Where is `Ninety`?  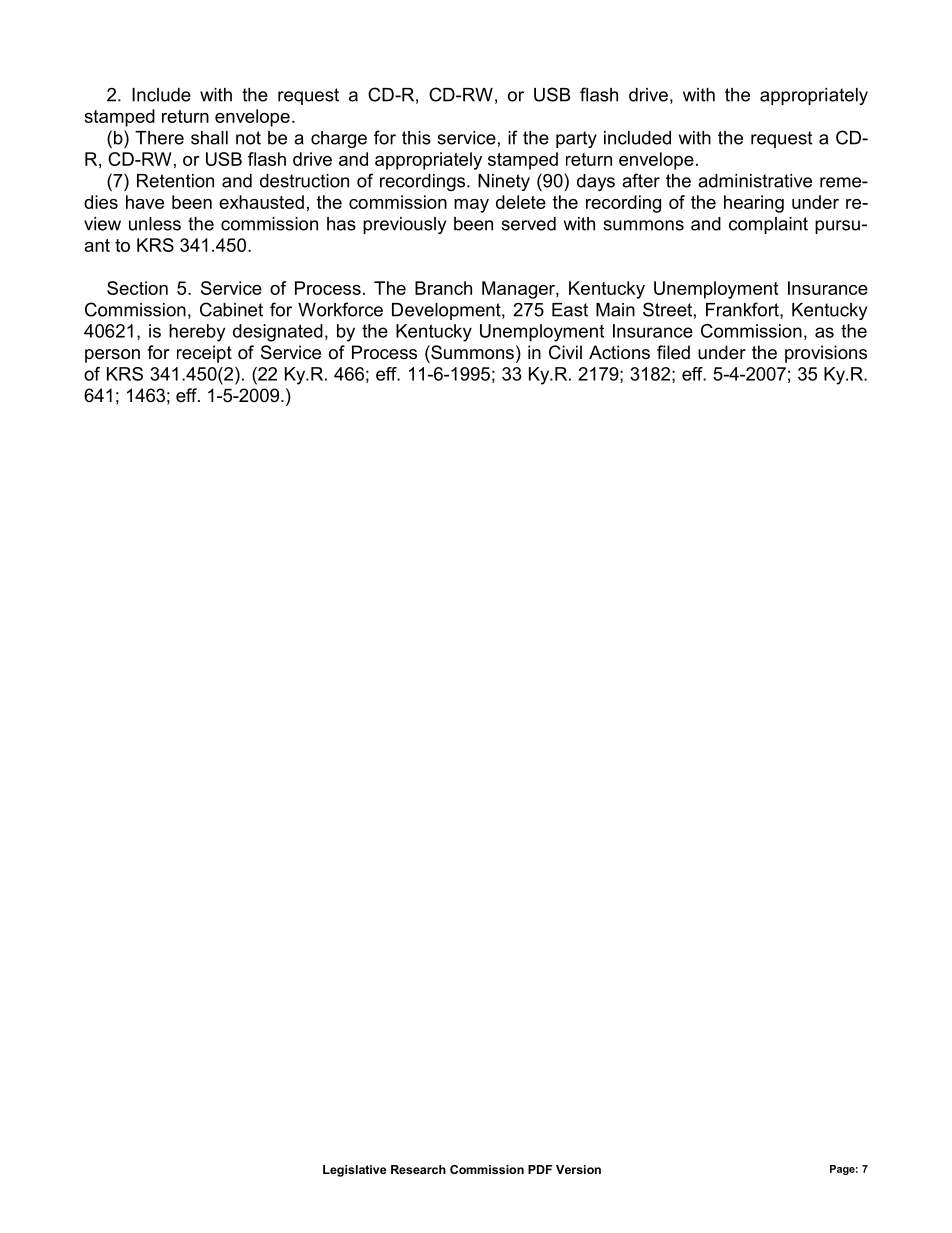 Ninety is located at coordinates (504, 182).
